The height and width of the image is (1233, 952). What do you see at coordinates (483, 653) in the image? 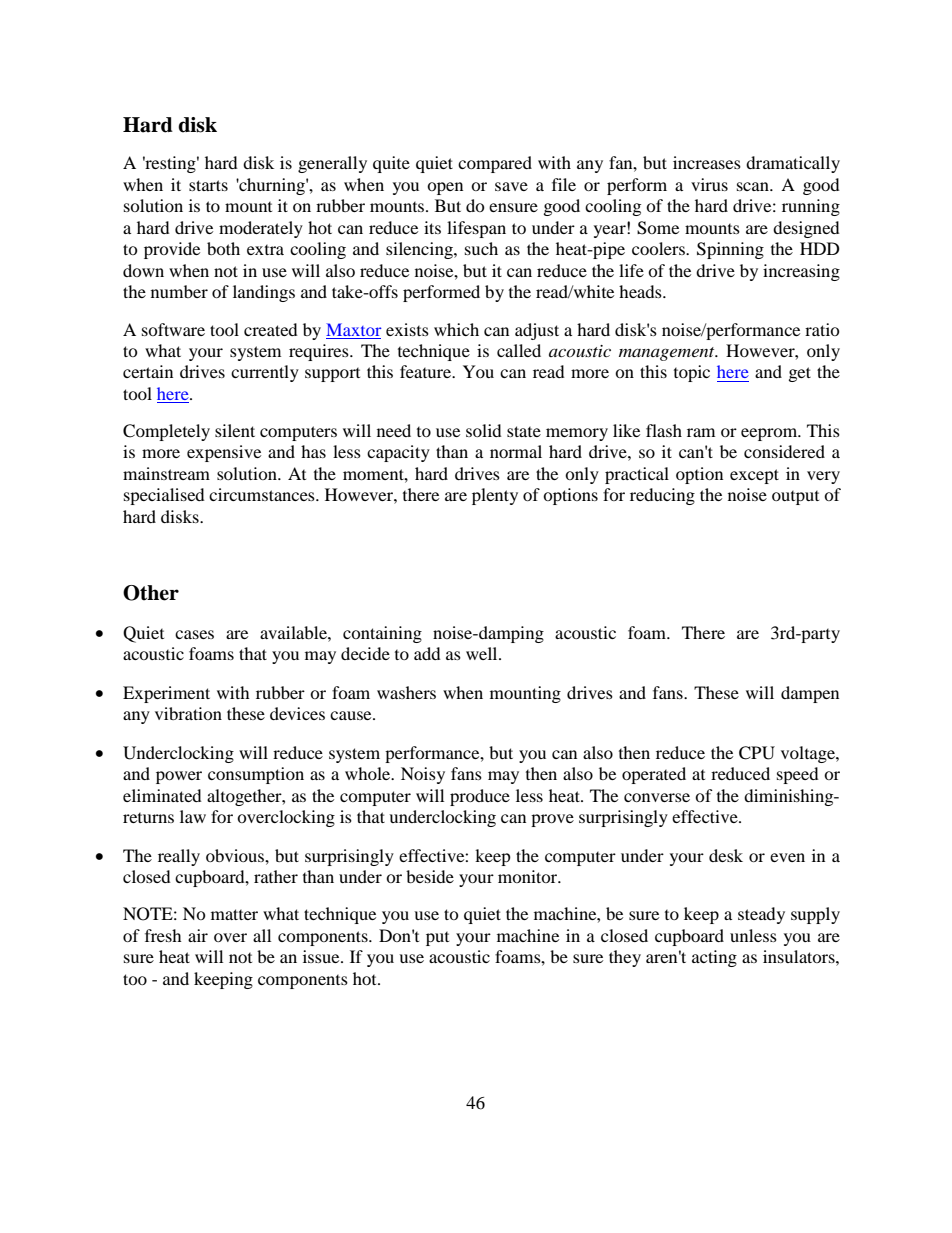
I see `well` at bounding box center [483, 653].
